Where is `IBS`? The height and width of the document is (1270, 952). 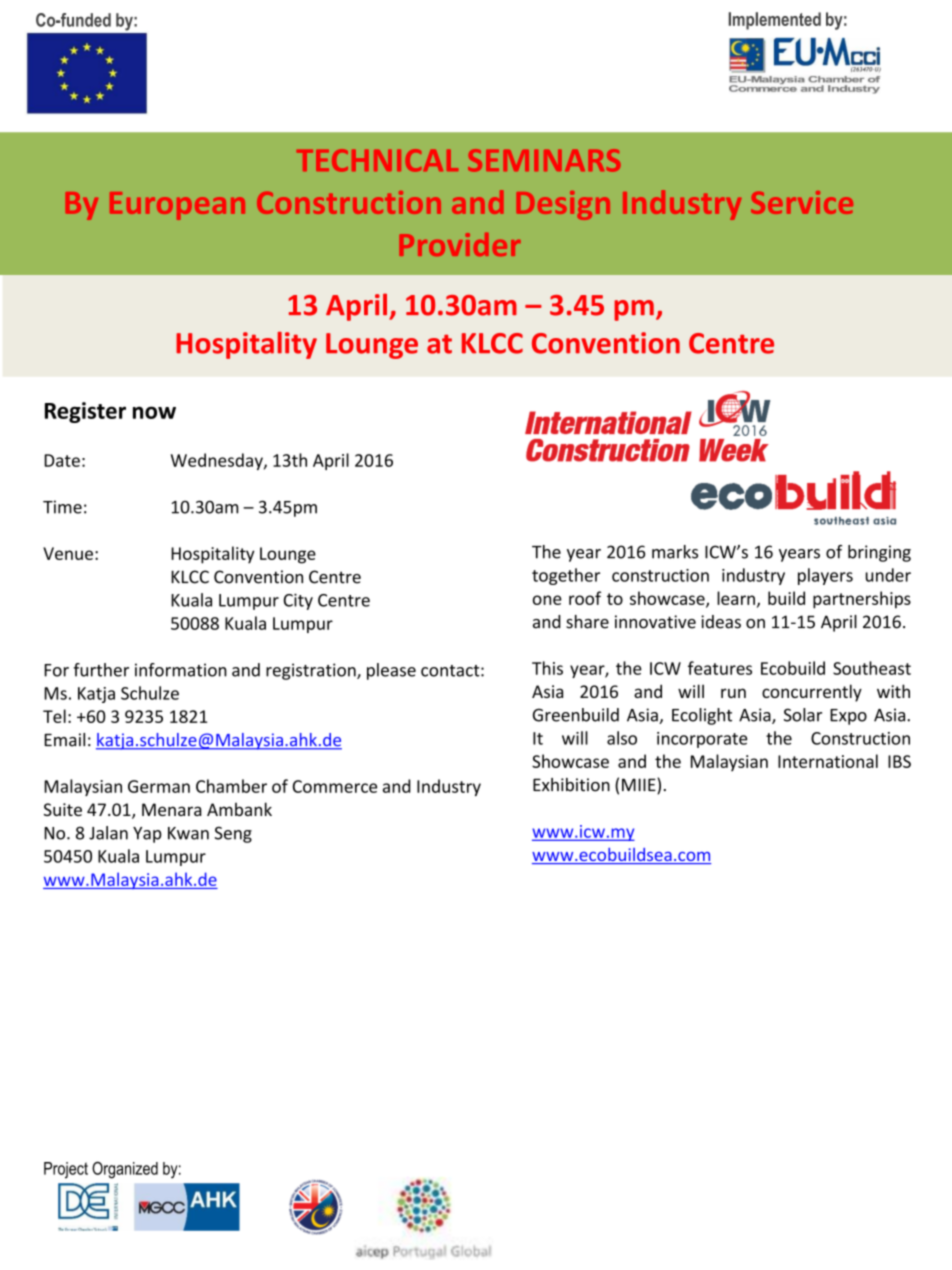
IBS is located at coordinates (899, 761).
